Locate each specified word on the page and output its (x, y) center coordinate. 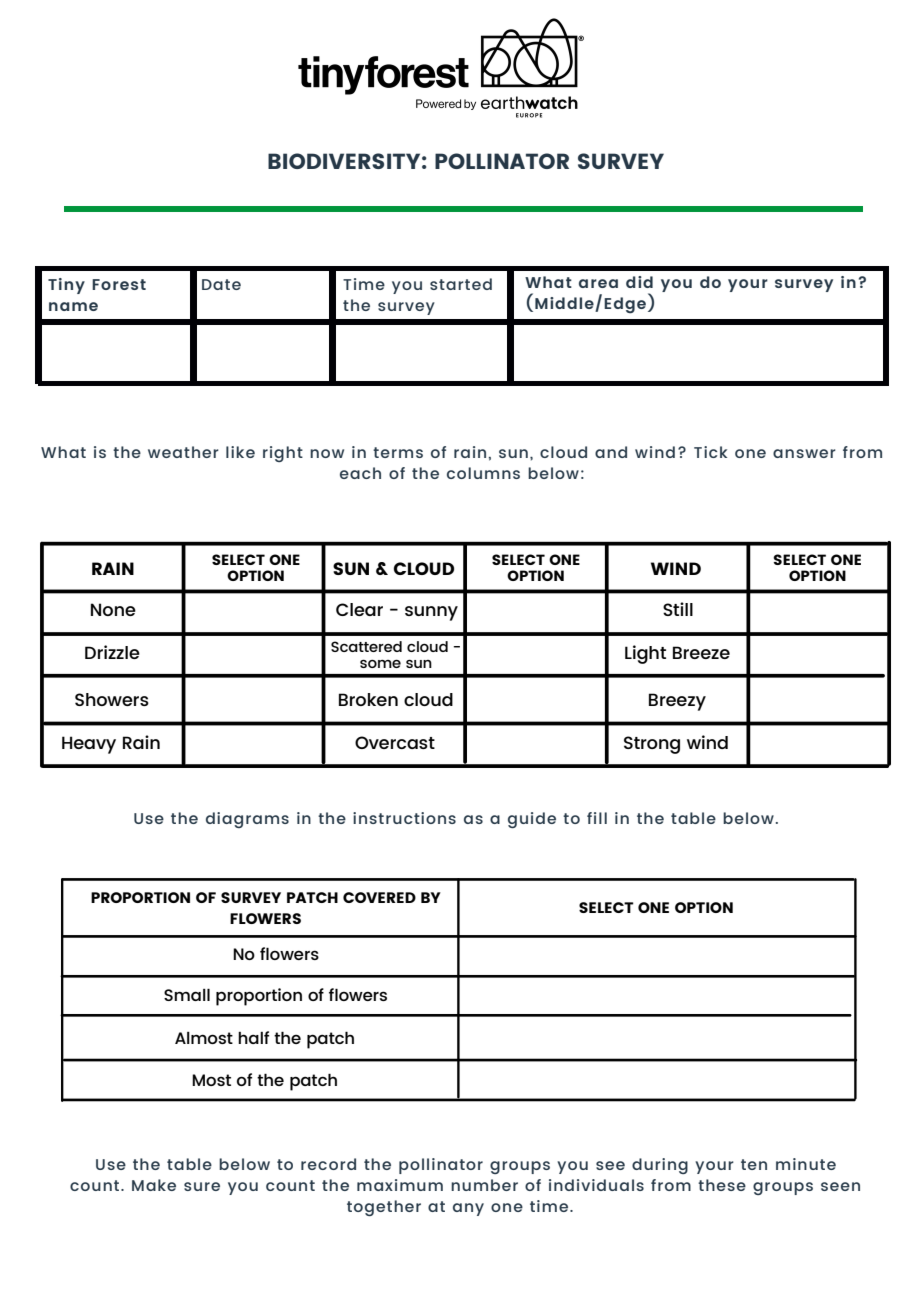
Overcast (395, 742)
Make (154, 1185)
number (484, 1185)
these (722, 1185)
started (461, 284)
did (639, 282)
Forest (119, 284)
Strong (652, 745)
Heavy (89, 745)
